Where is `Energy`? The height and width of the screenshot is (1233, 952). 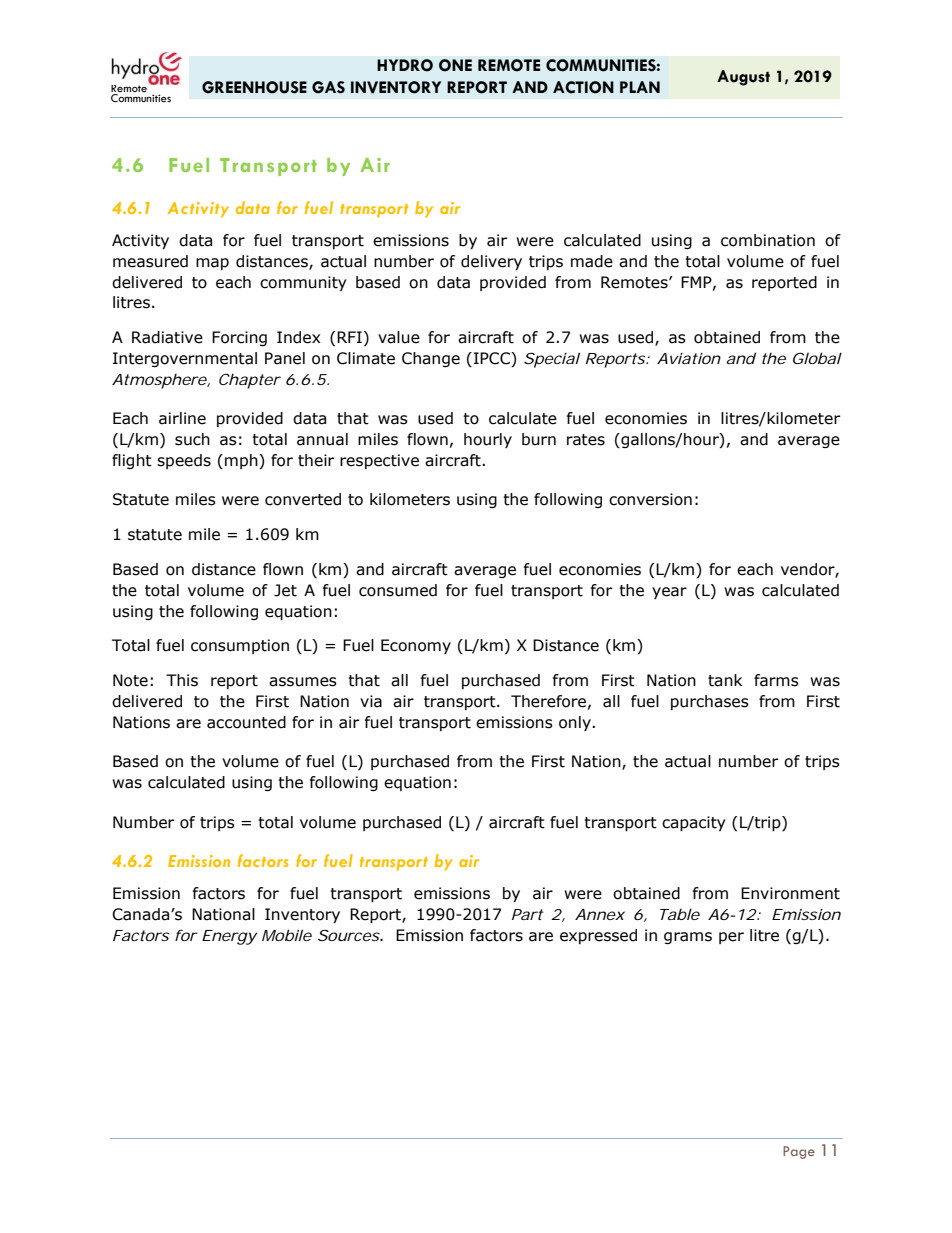 Energy is located at coordinates (229, 937).
